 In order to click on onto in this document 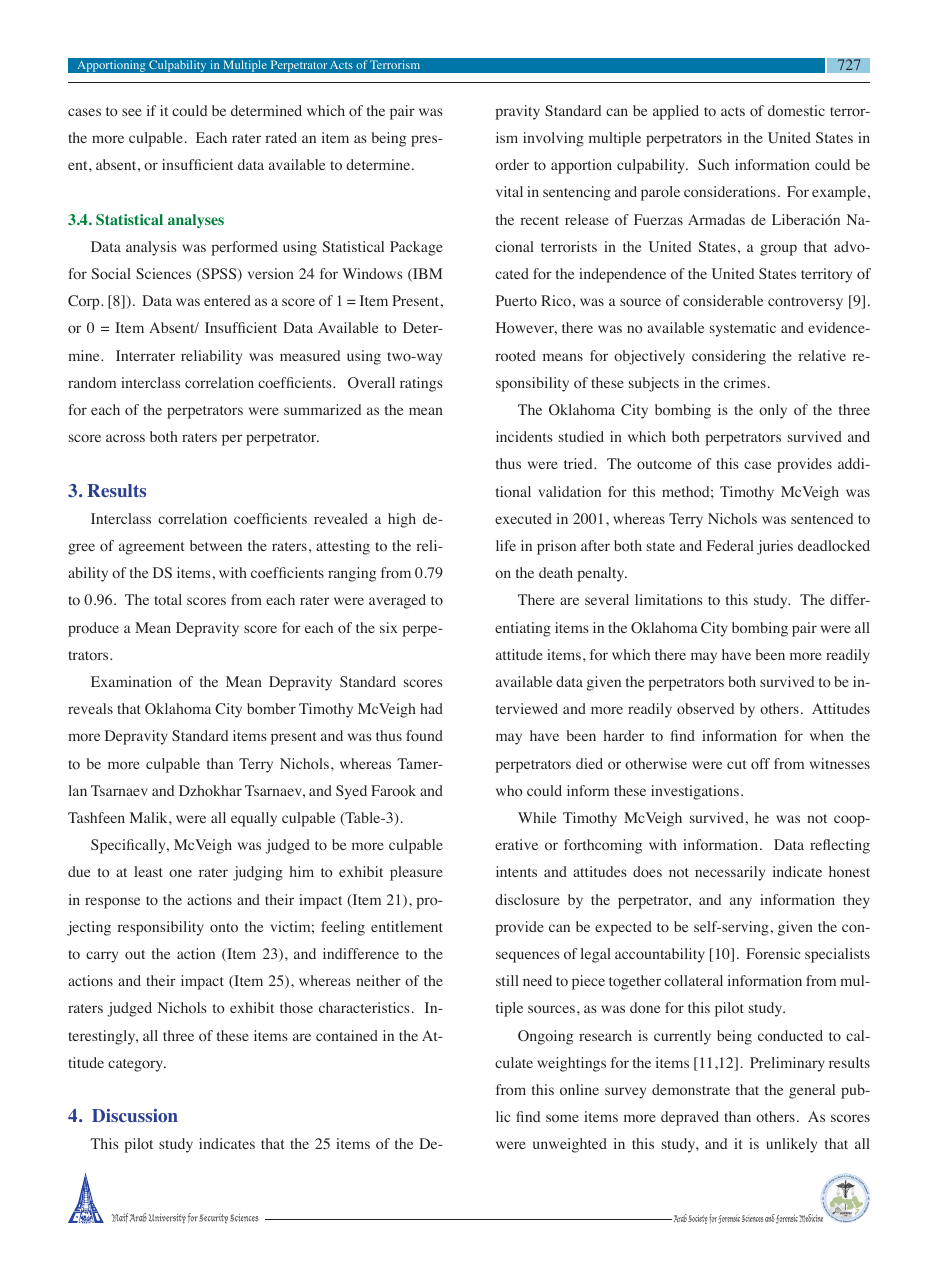, I will do `click(224, 928)`.
